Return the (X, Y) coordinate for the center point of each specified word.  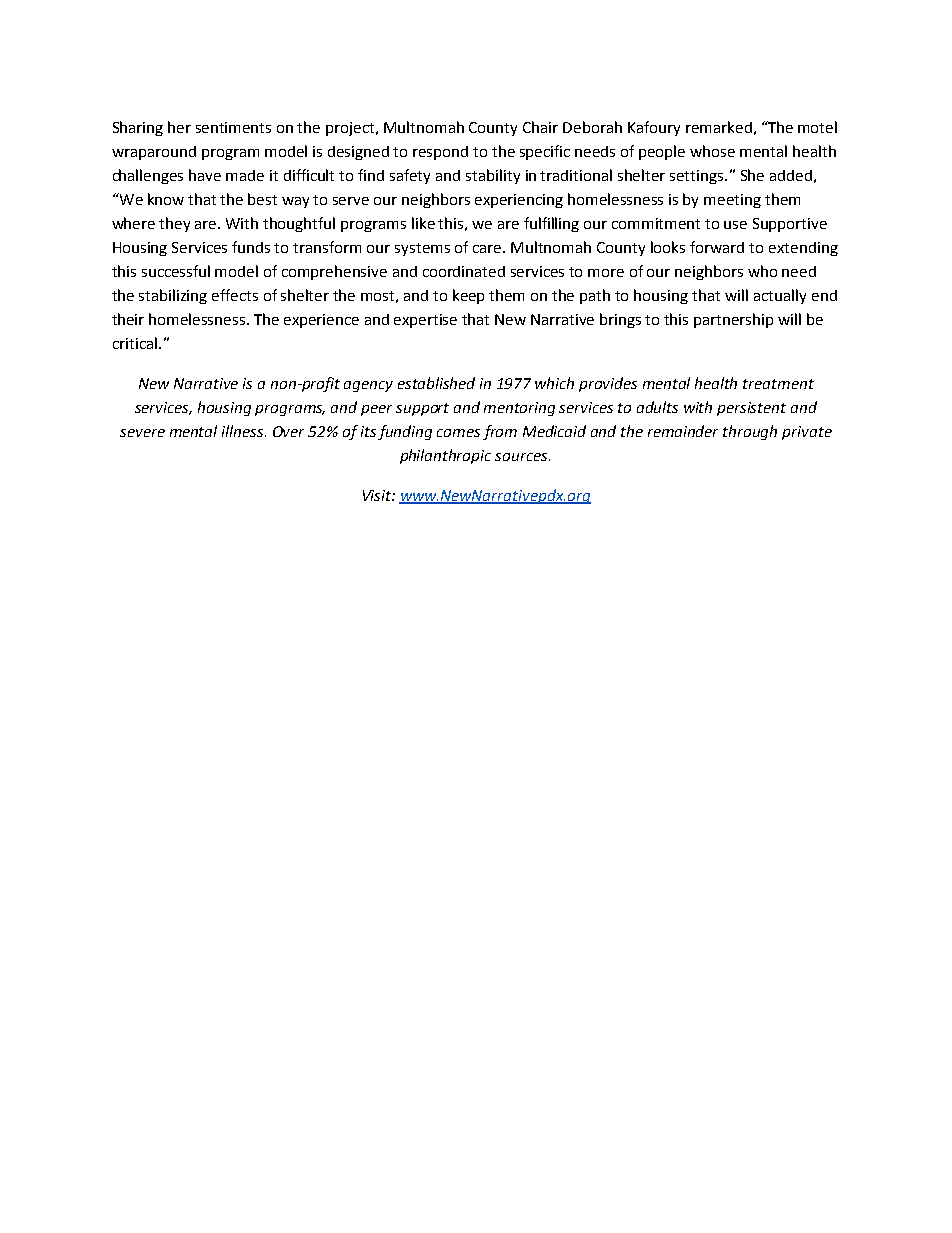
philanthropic (445, 456)
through (750, 432)
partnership (733, 320)
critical (136, 343)
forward (717, 247)
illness (244, 431)
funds (251, 247)
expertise (425, 321)
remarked (719, 127)
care (488, 249)
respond (440, 153)
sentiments (233, 127)
